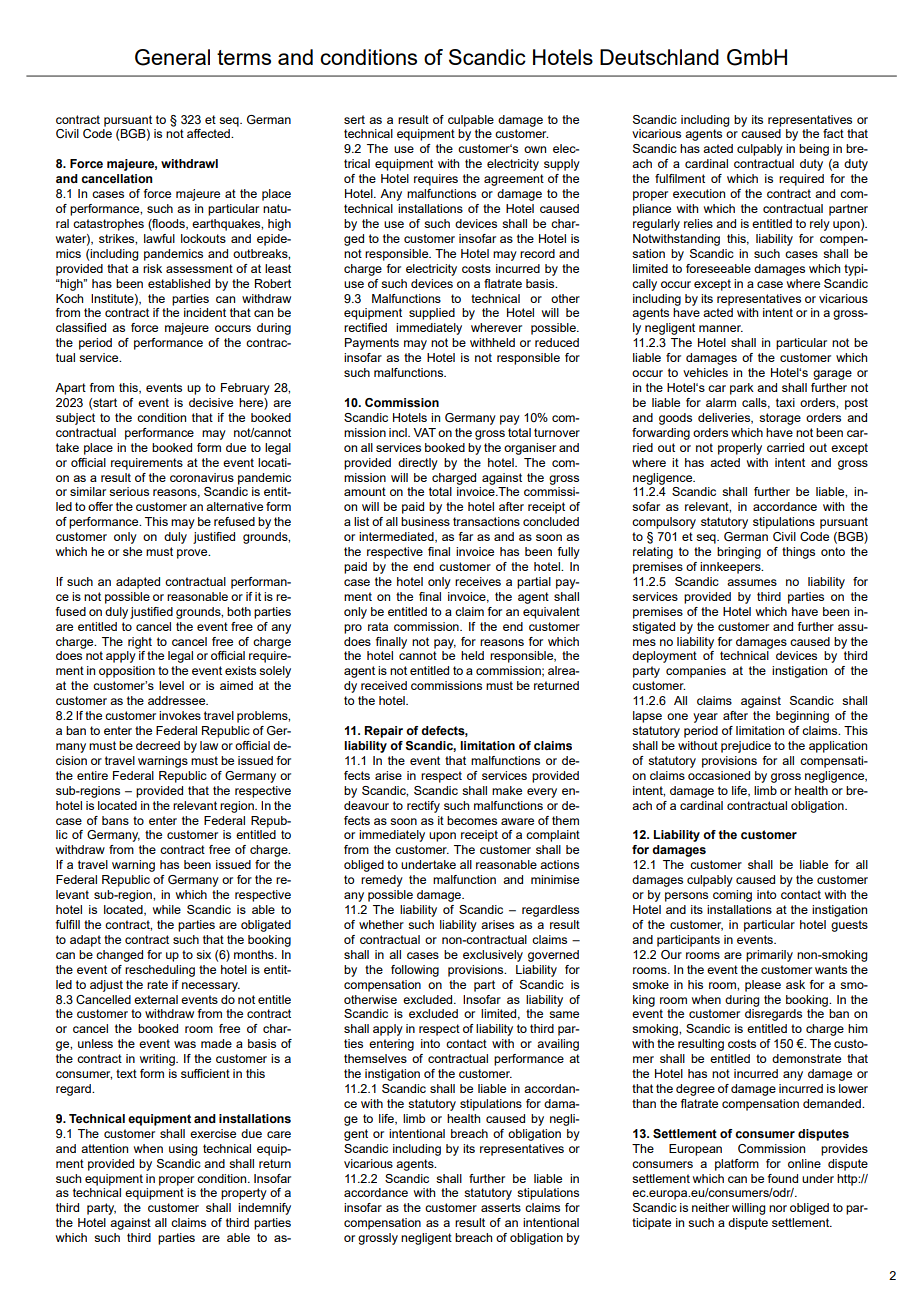 This screenshot has height=1308, width=924. What do you see at coordinates (746, 747) in the screenshot?
I see `prejudice` at bounding box center [746, 747].
